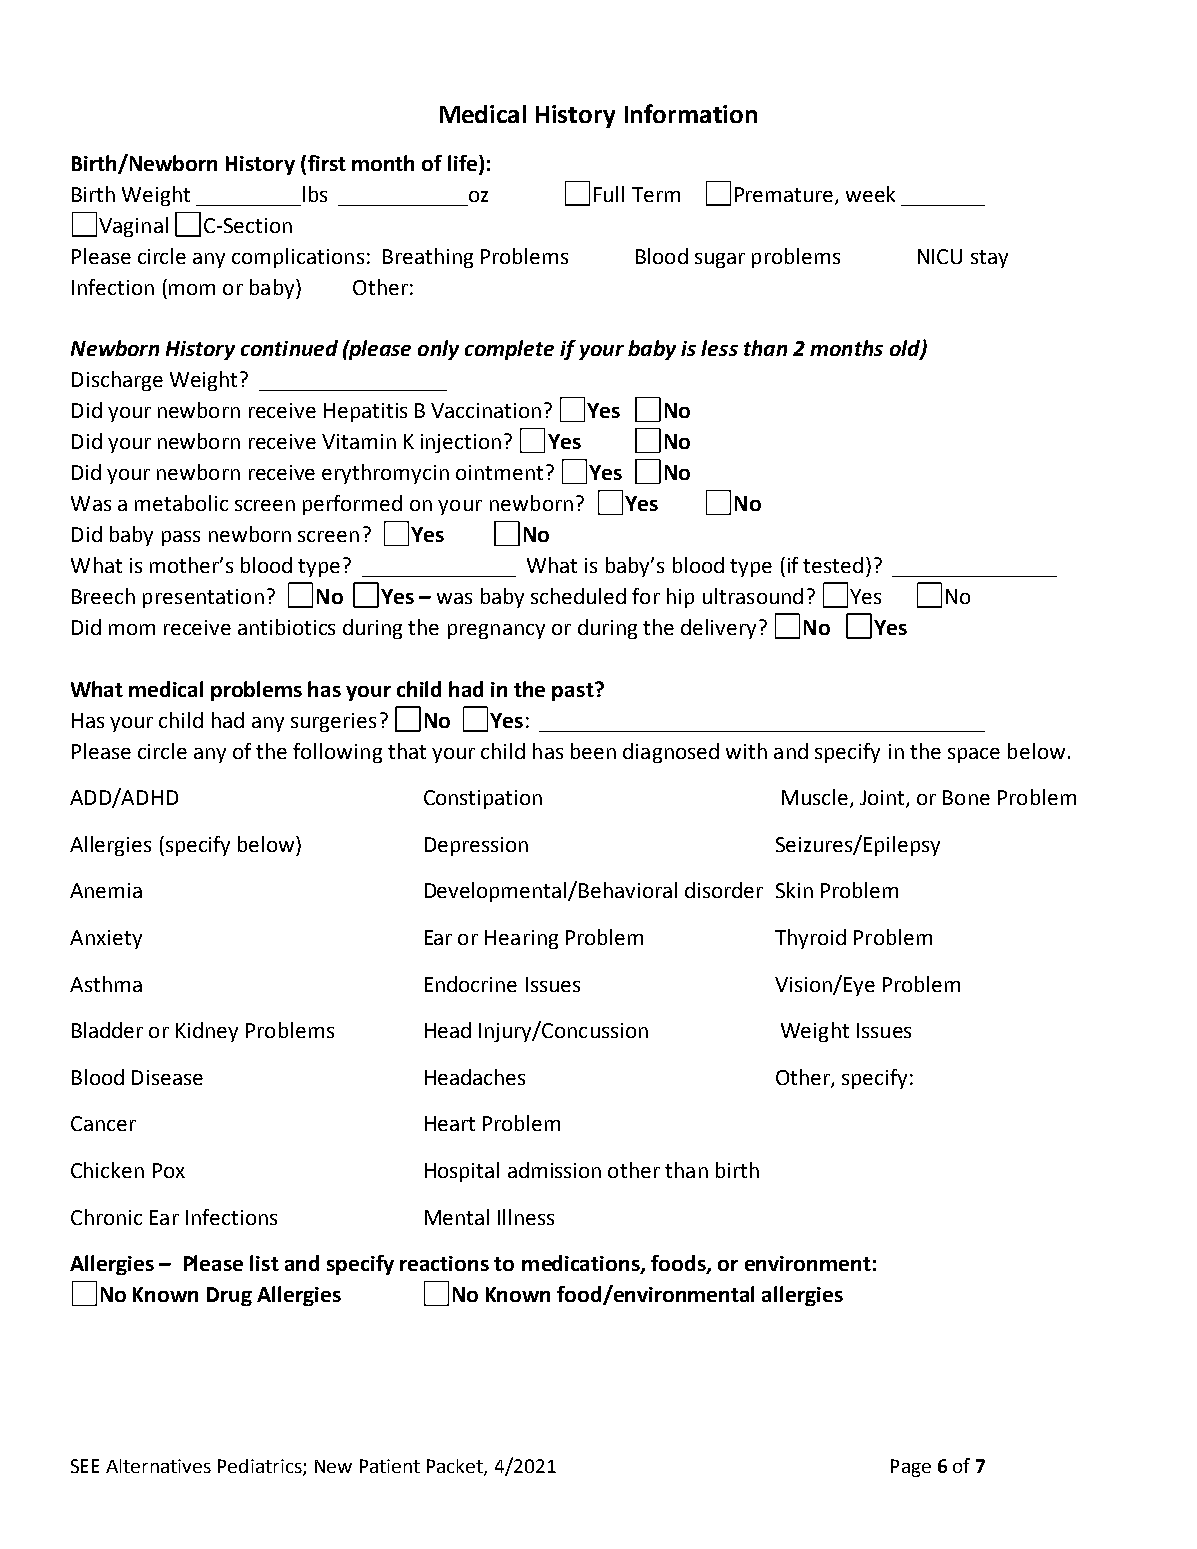  Describe the element at coordinates (554, 1170) in the page. I see `admission` at that location.
